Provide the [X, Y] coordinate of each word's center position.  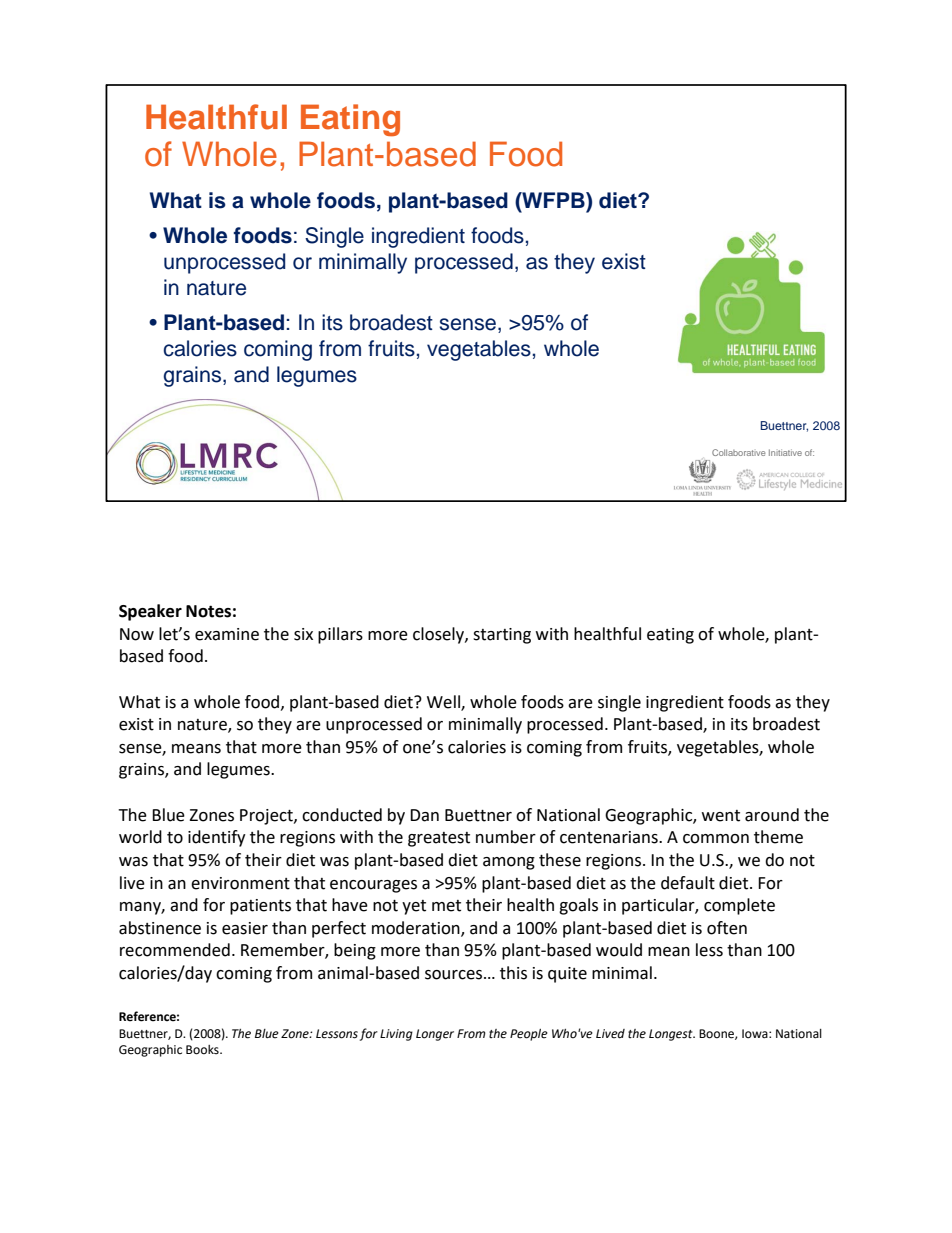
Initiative [785, 452]
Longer [435, 1035]
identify [217, 838]
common [716, 839]
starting [502, 636]
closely [439, 635]
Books [203, 1050]
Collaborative [738, 452]
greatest [439, 839]
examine [227, 634]
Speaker [150, 612]
